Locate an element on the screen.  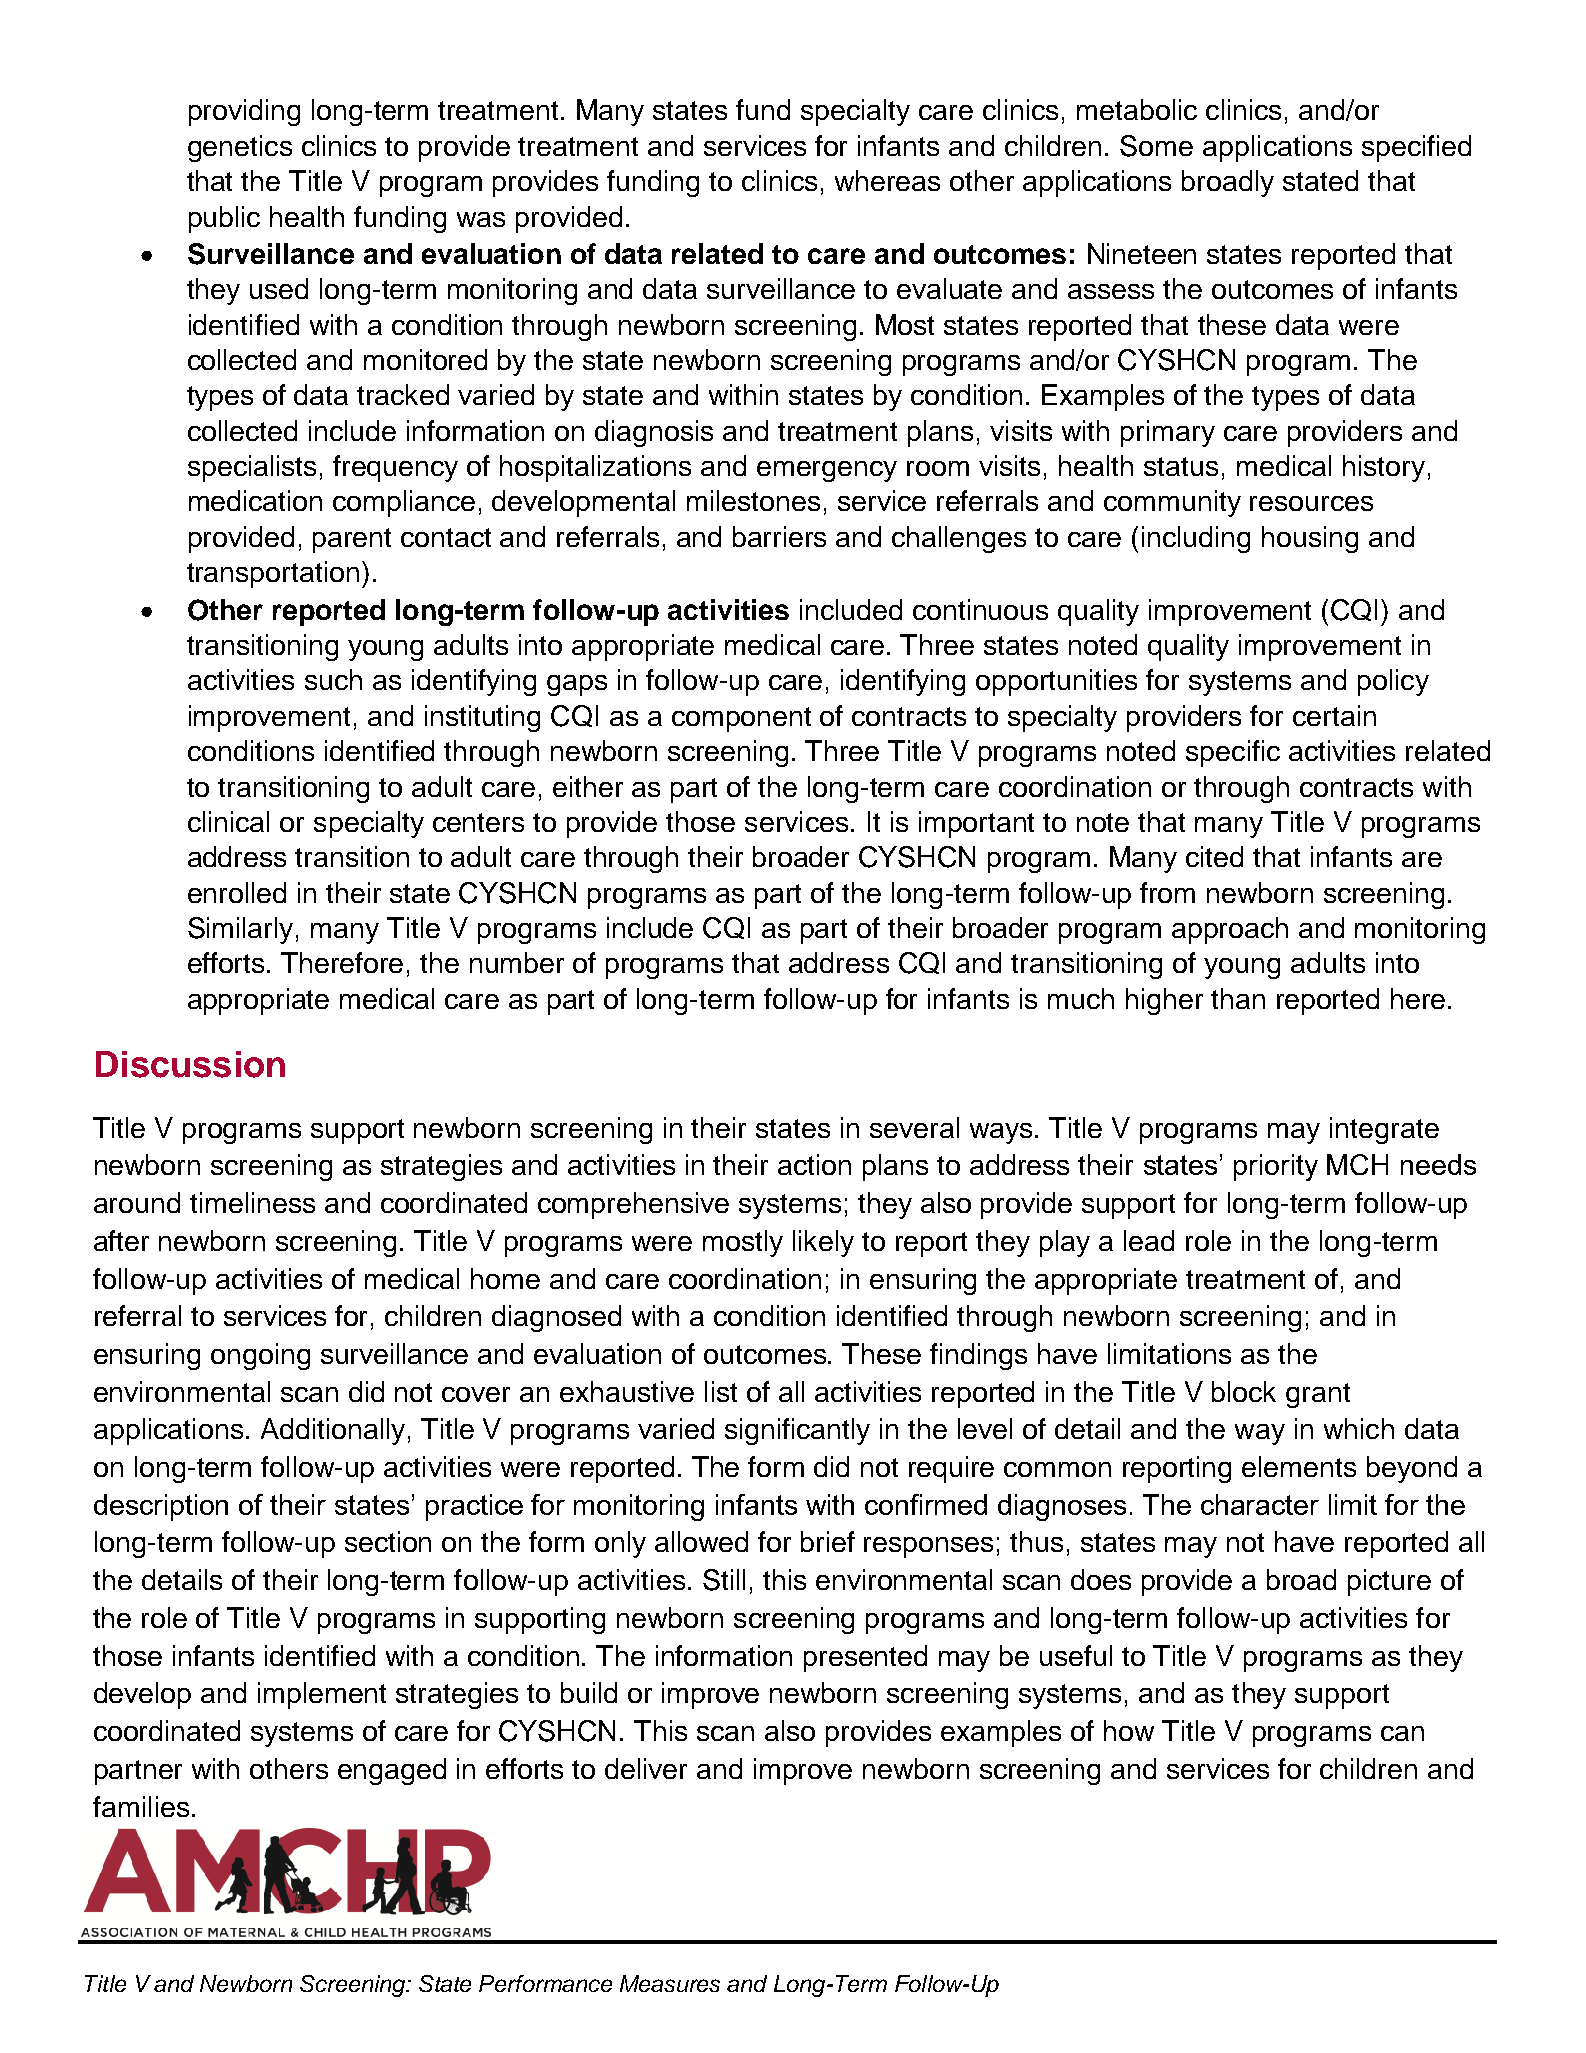
families is located at coordinates (141, 1806).
